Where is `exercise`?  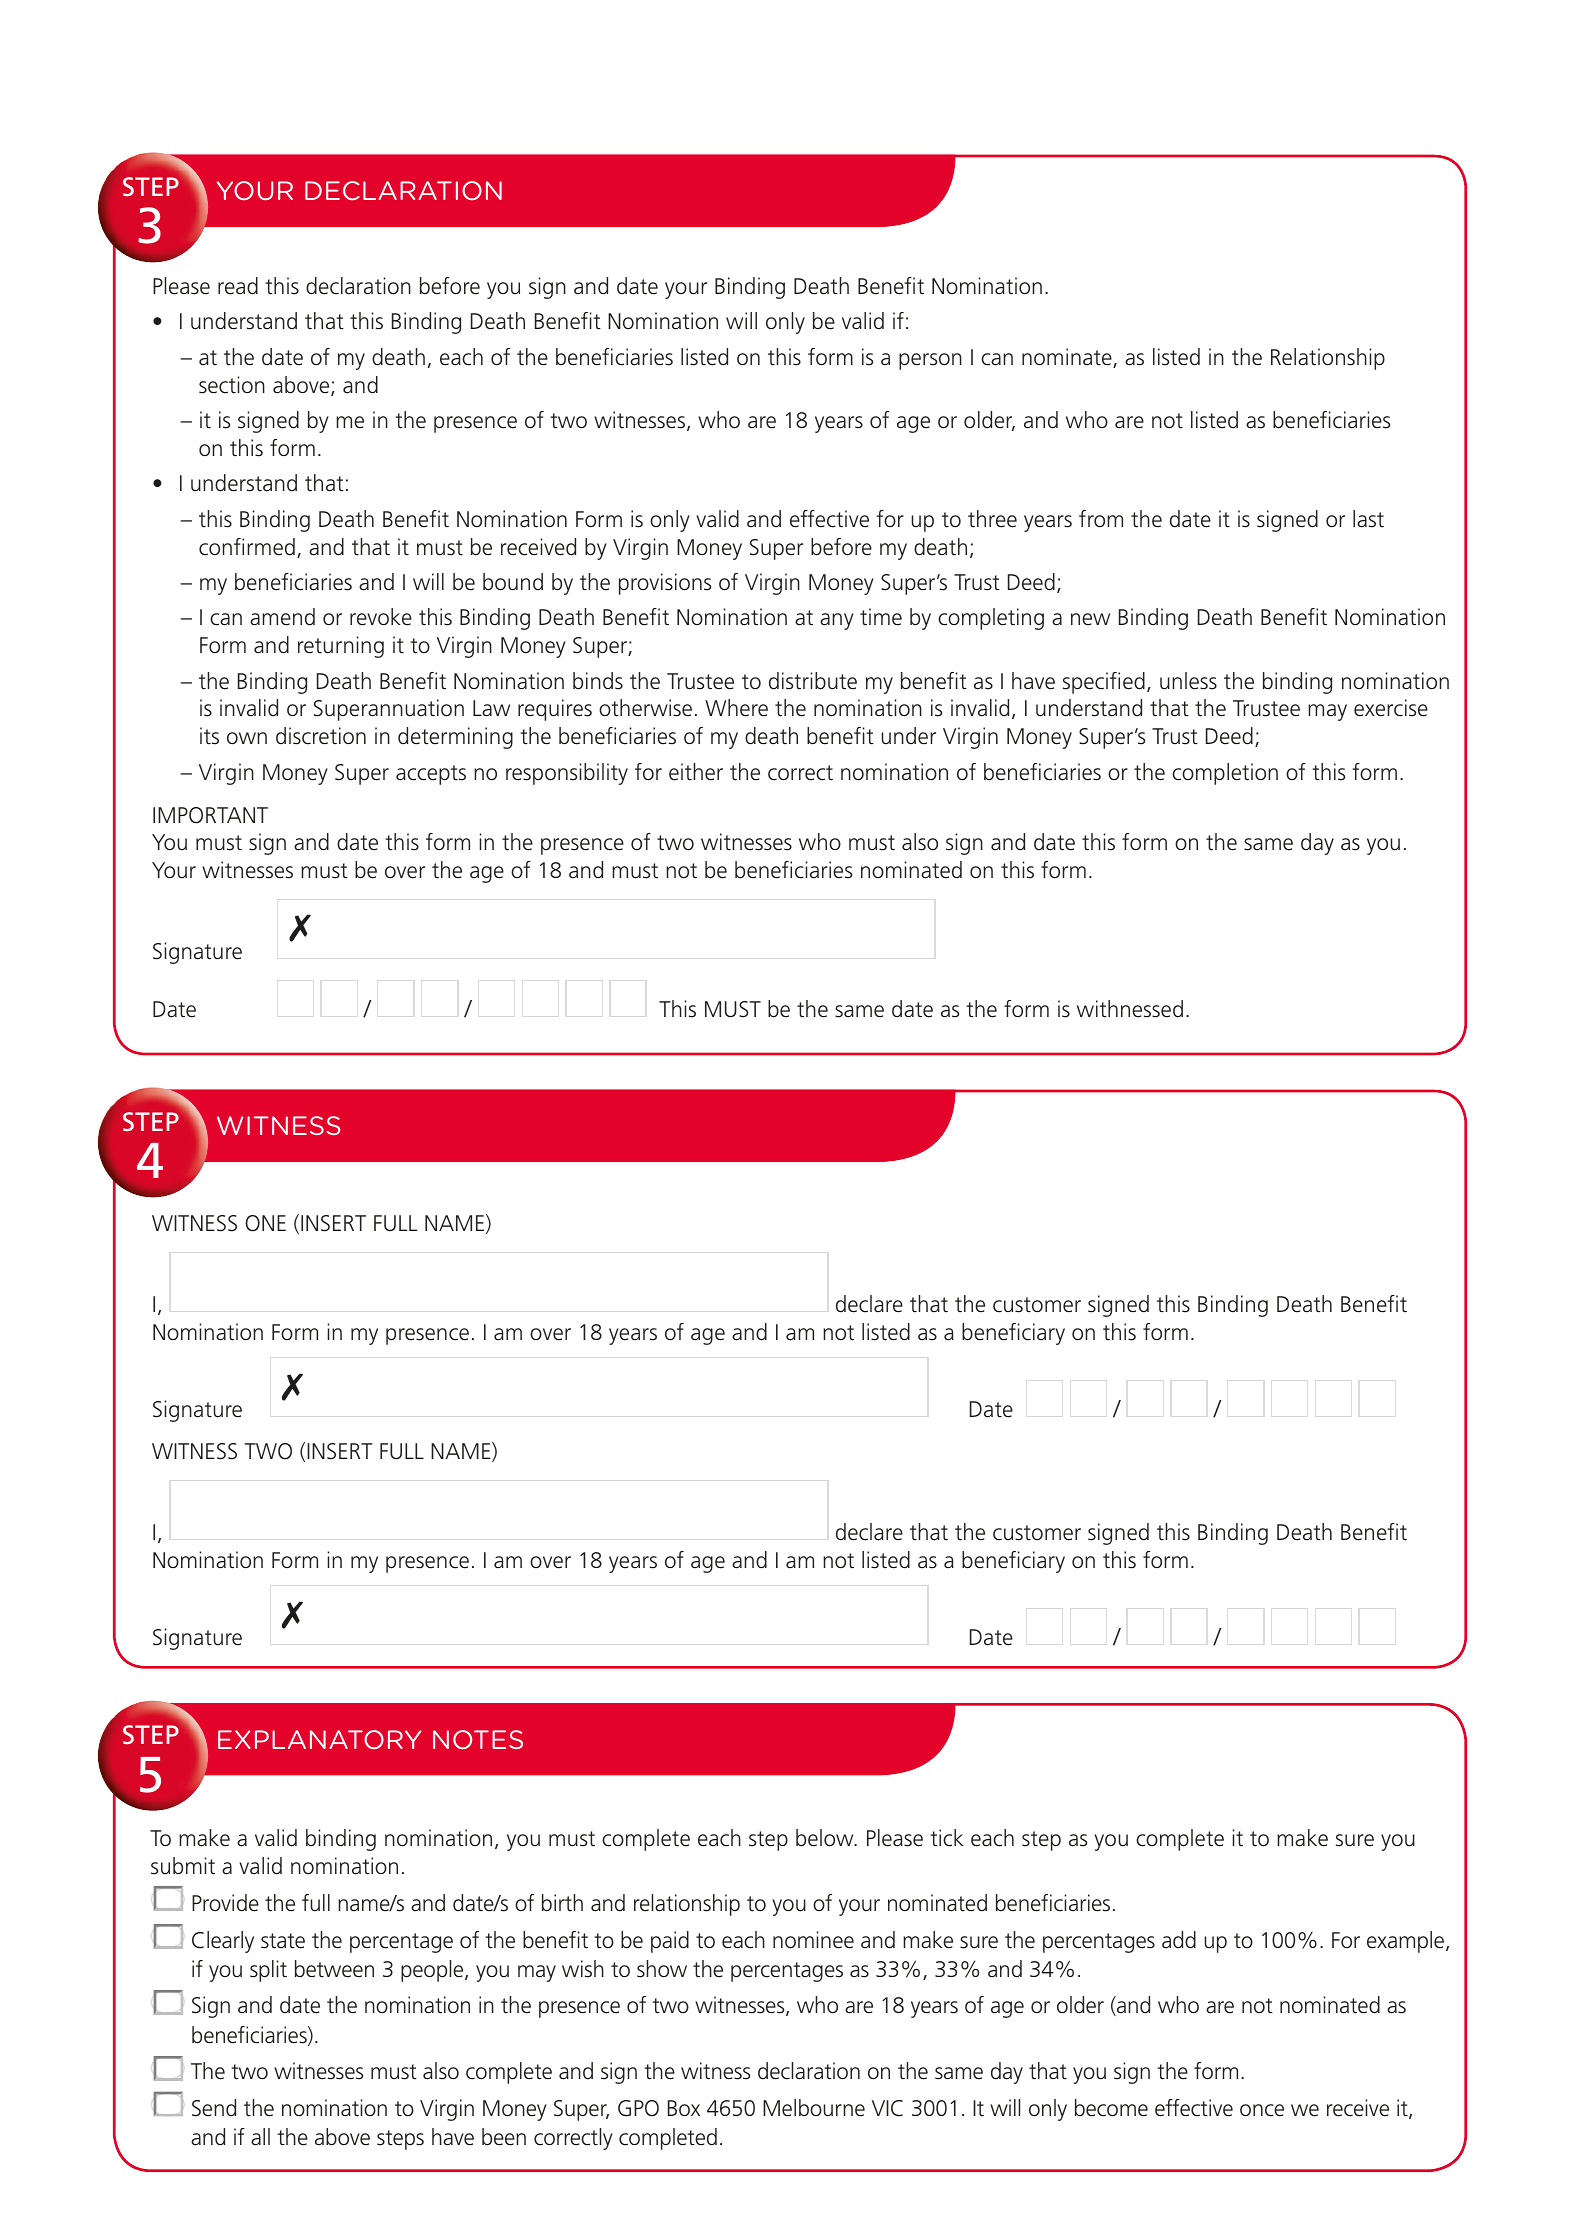
exercise is located at coordinates (1391, 708).
